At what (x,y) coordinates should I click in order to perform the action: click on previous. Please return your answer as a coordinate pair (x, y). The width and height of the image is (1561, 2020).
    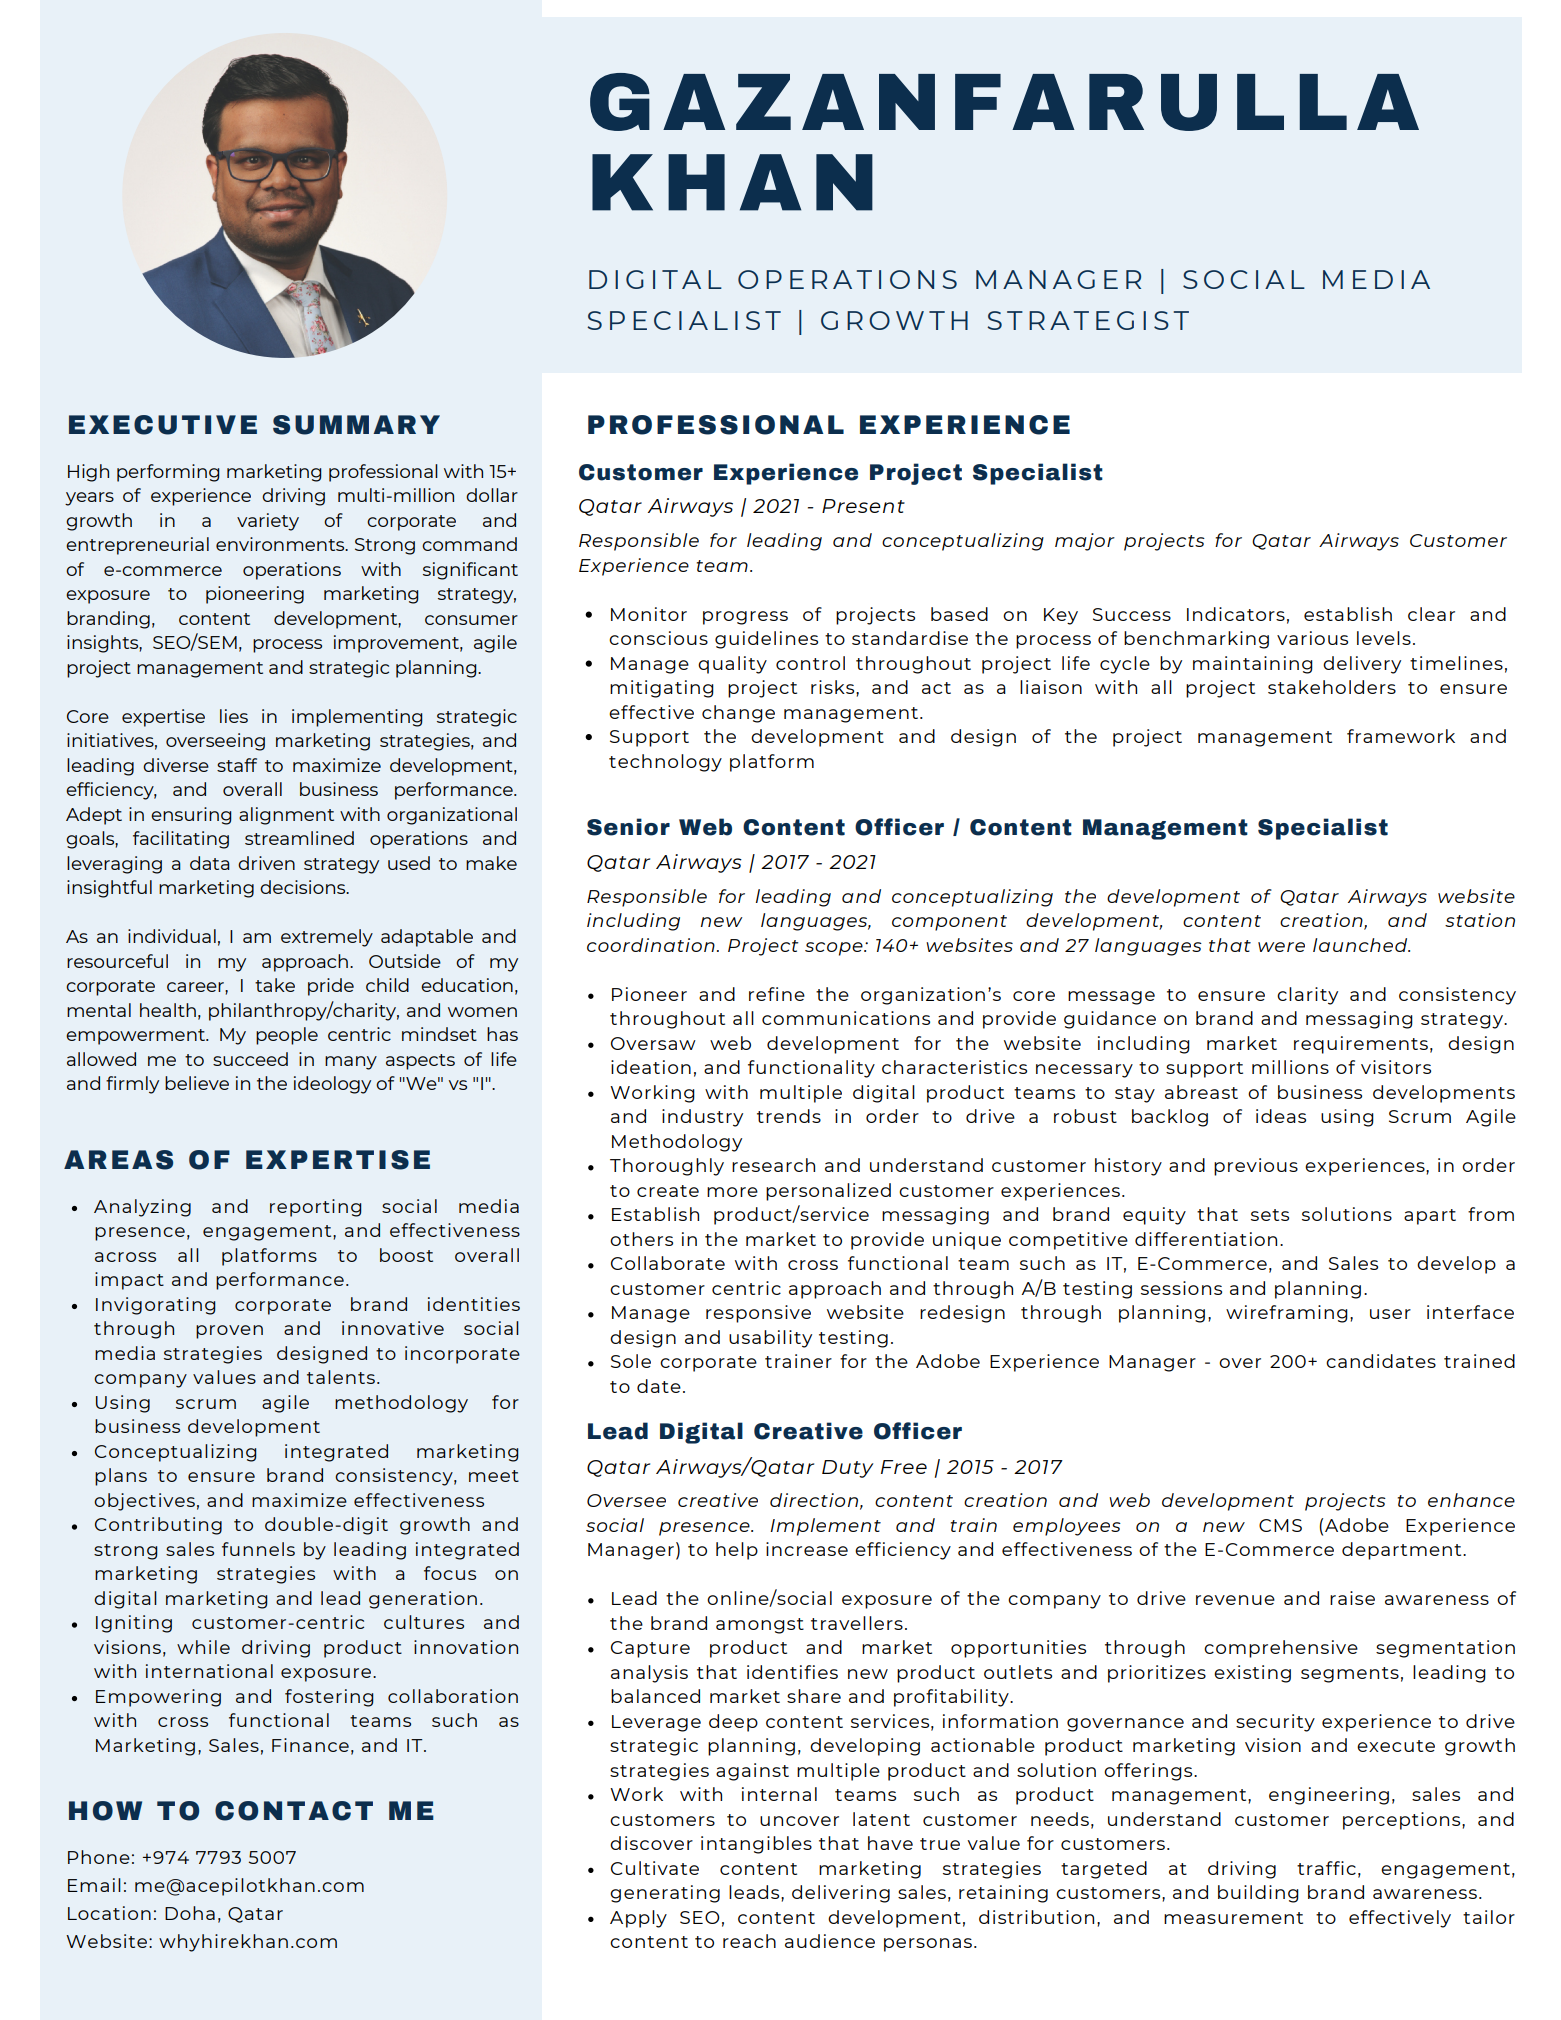
    Looking at the image, I should click on (1256, 1167).
